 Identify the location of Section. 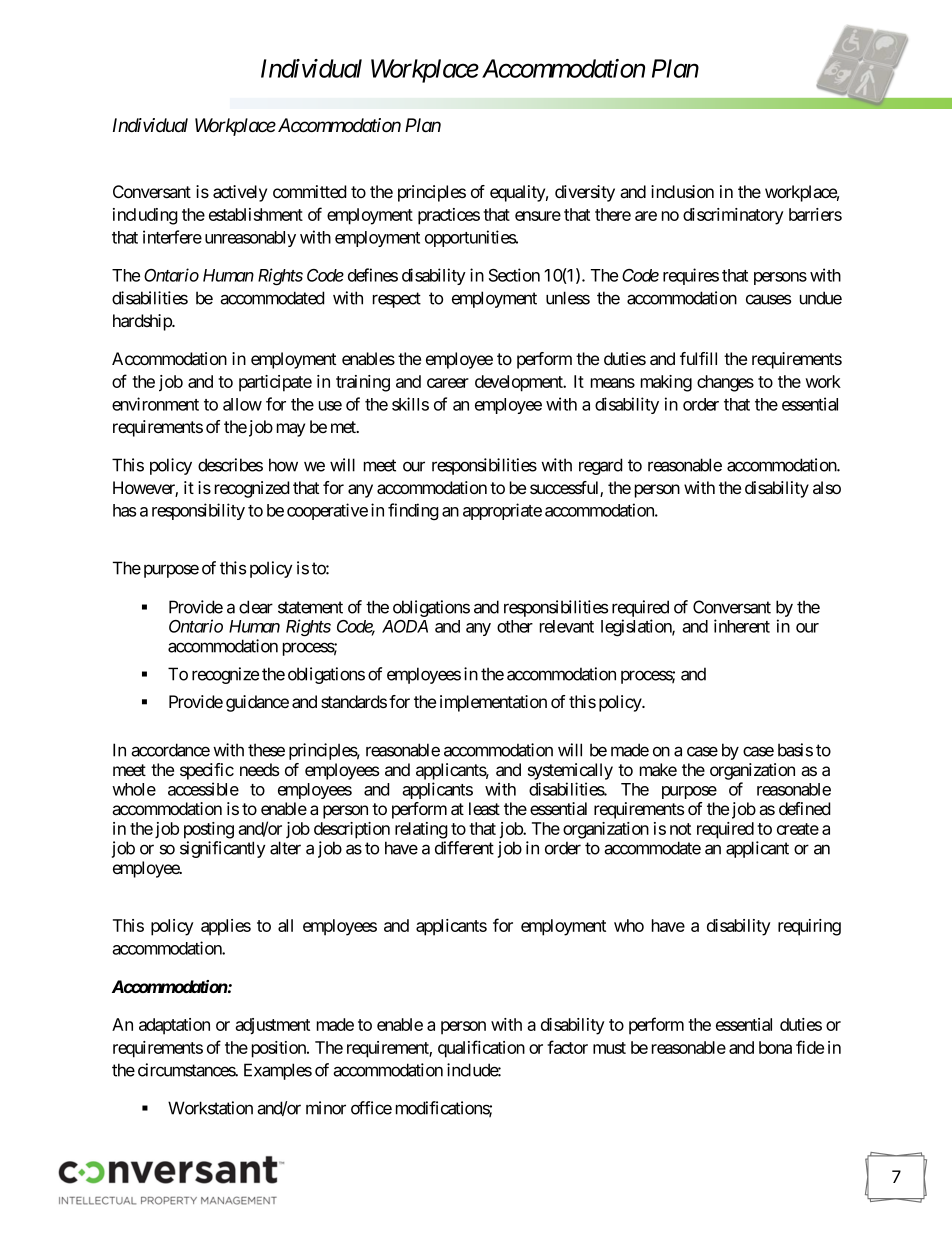
(514, 275).
